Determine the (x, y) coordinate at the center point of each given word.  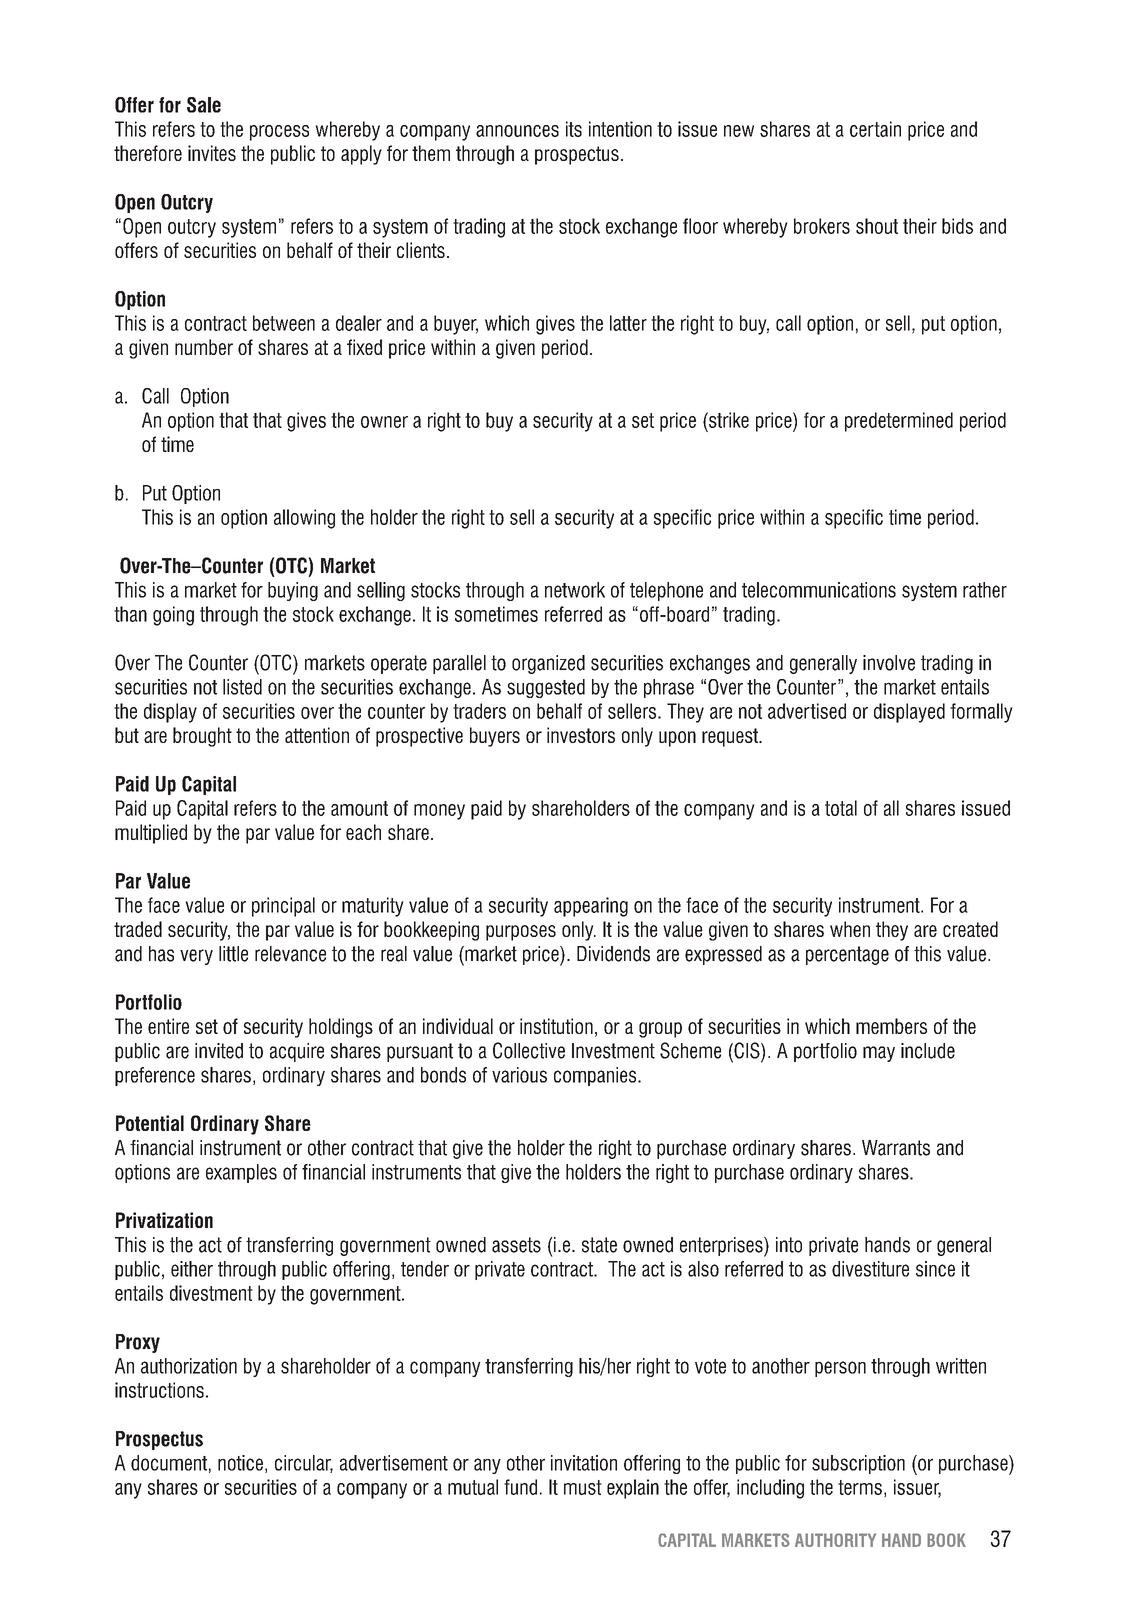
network (575, 590)
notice (240, 1463)
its (574, 129)
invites (212, 153)
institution (556, 1026)
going (173, 616)
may (879, 1054)
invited (219, 1051)
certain (875, 129)
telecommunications (819, 590)
